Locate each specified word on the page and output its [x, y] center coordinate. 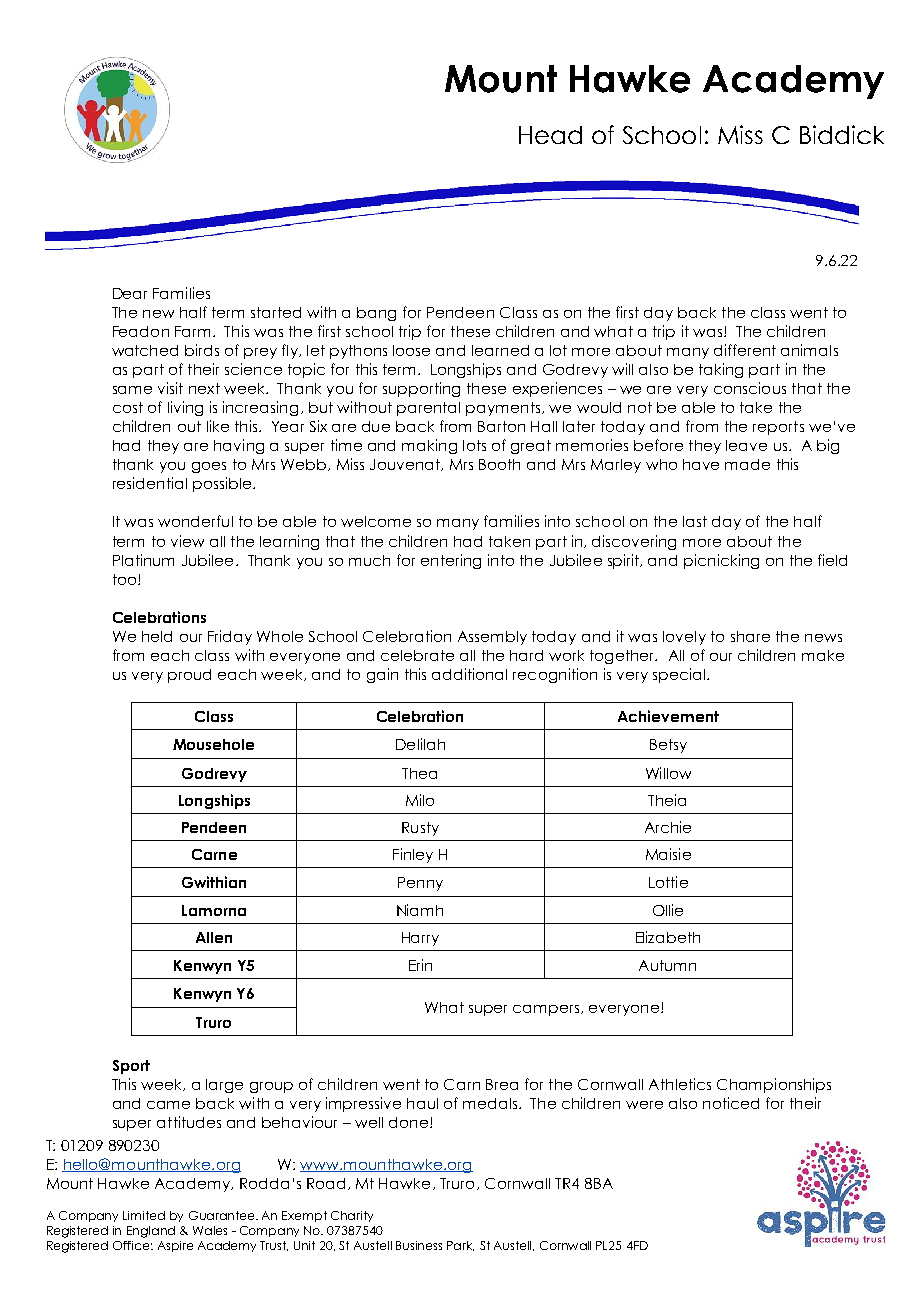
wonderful [195, 521]
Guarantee [223, 1215]
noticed [731, 1103]
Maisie [668, 854]
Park [460, 1246]
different [745, 350]
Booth [499, 464]
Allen [214, 937]
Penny [420, 884]
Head [550, 135]
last [695, 521]
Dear [130, 293]
